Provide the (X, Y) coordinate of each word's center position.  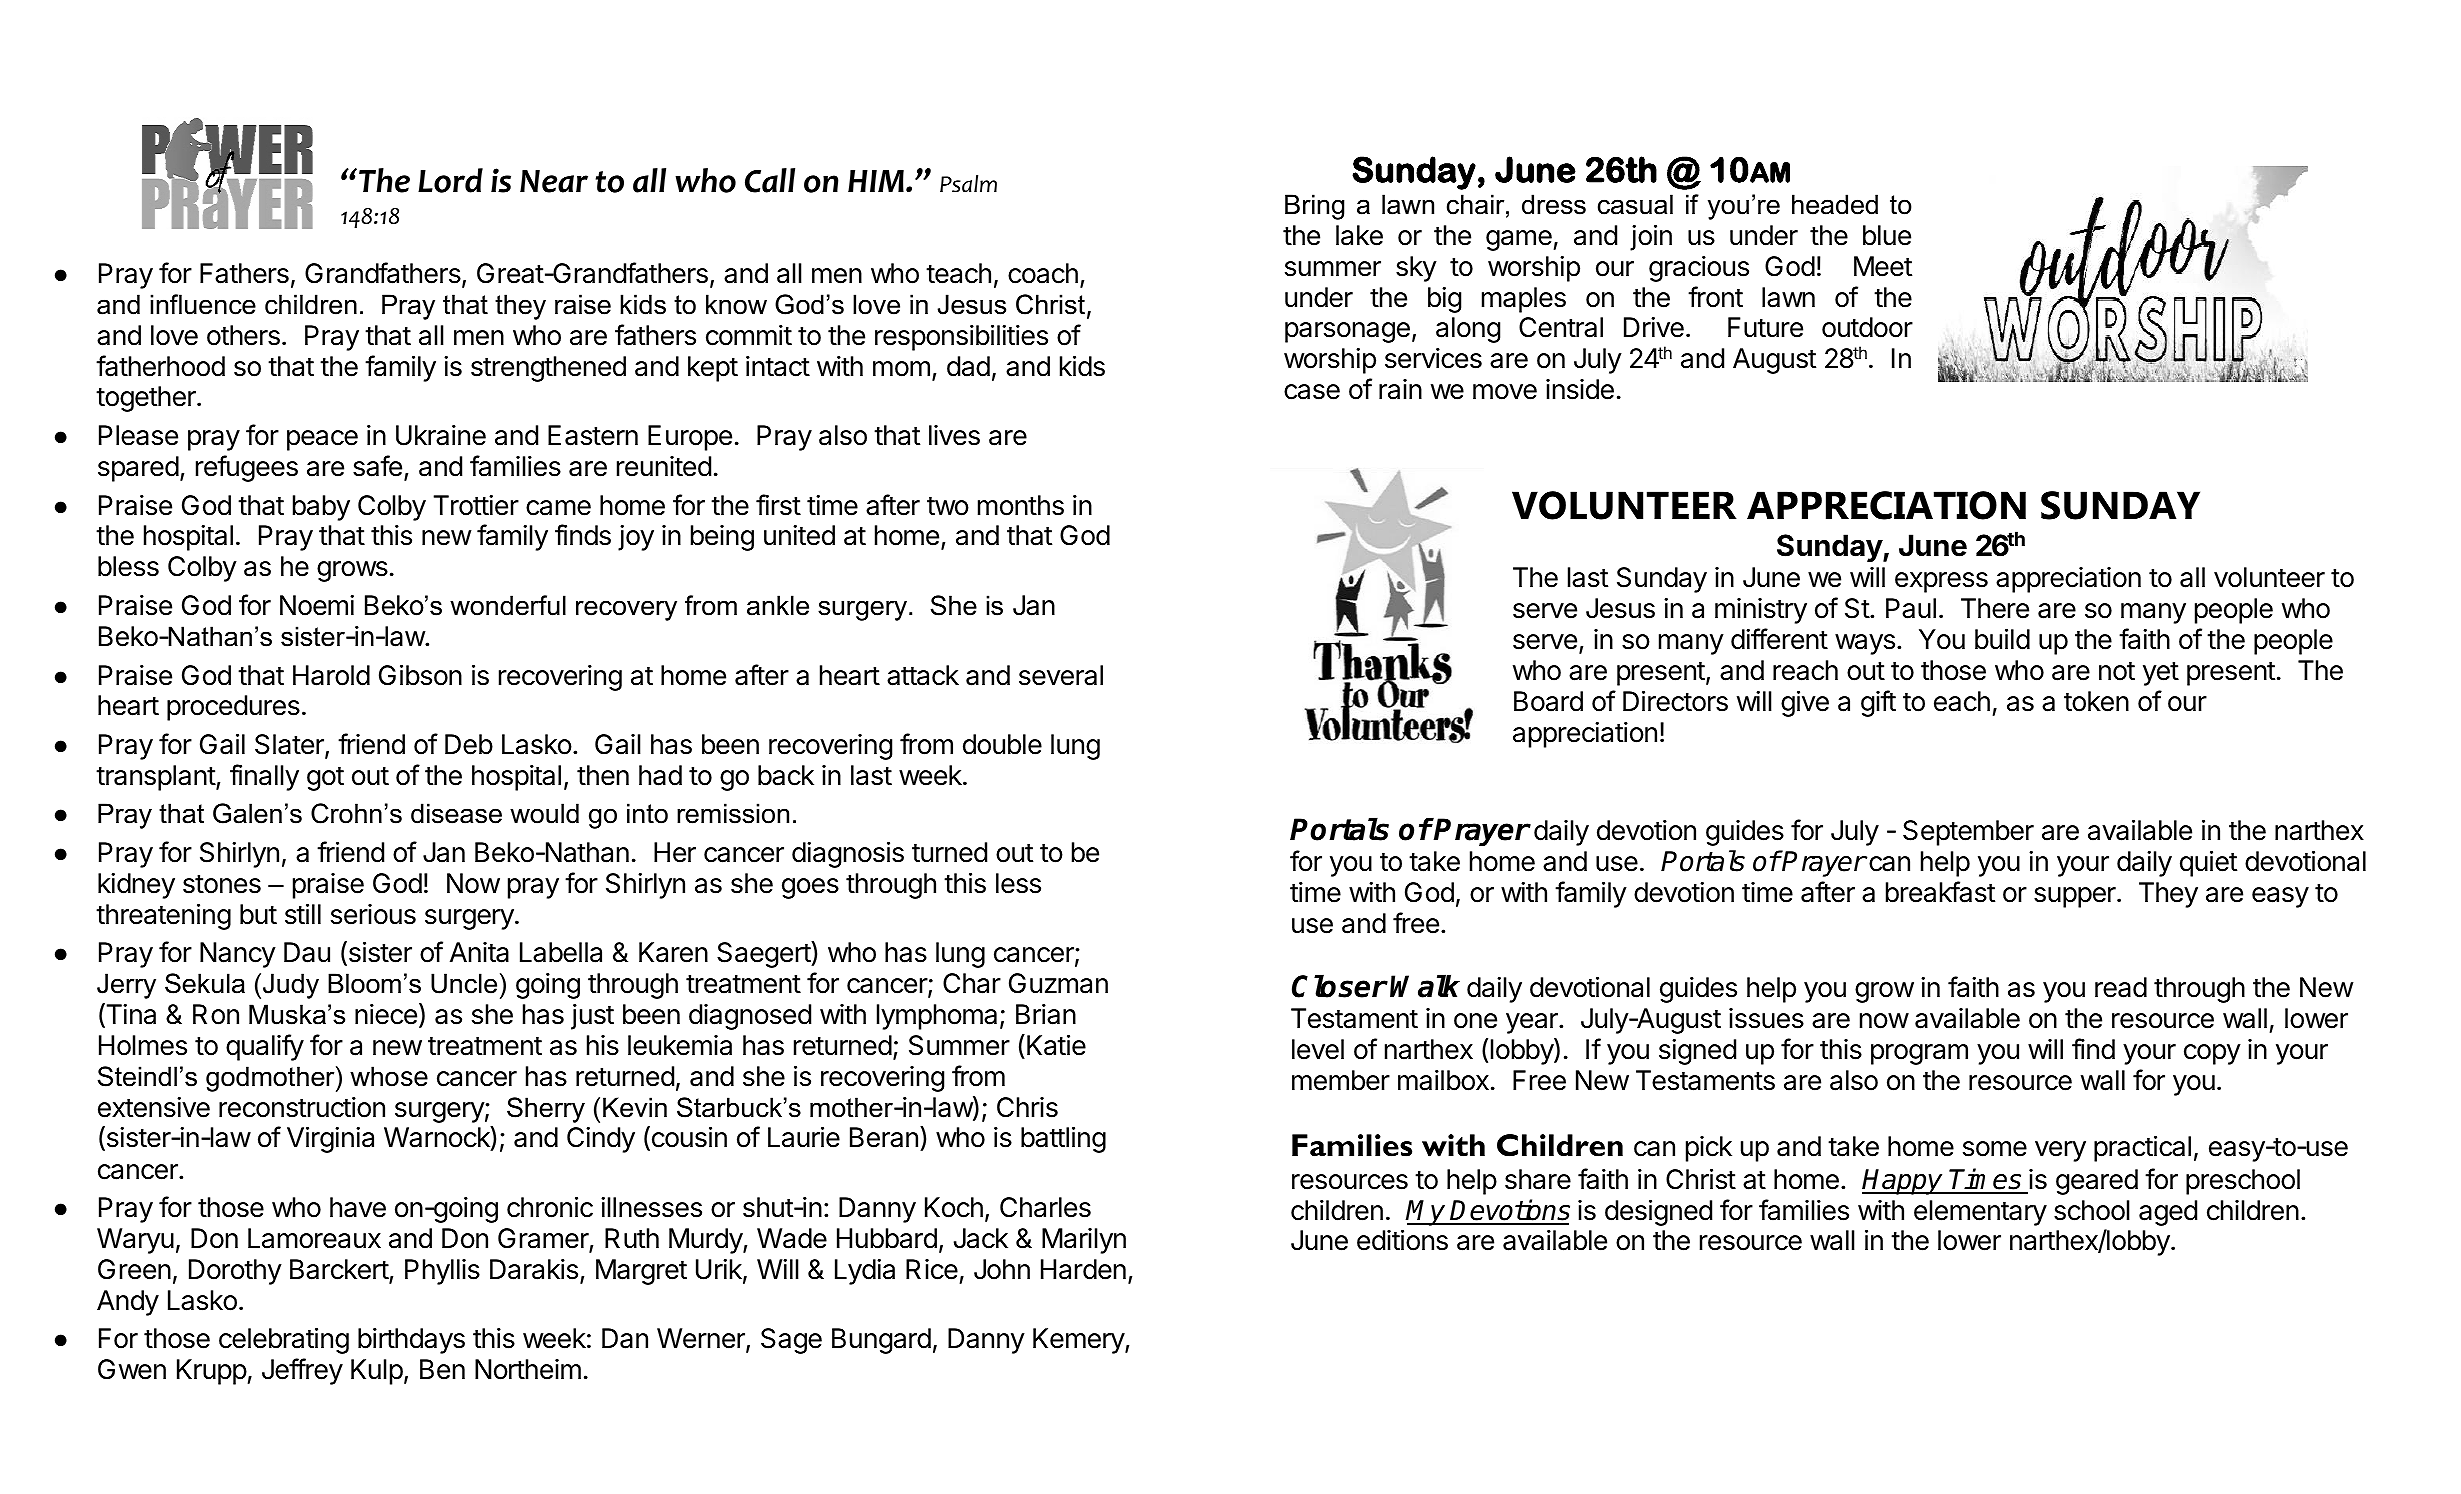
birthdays (411, 1341)
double (1002, 744)
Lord (450, 180)
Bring (1314, 207)
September (1968, 833)
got (325, 778)
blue (1887, 235)
